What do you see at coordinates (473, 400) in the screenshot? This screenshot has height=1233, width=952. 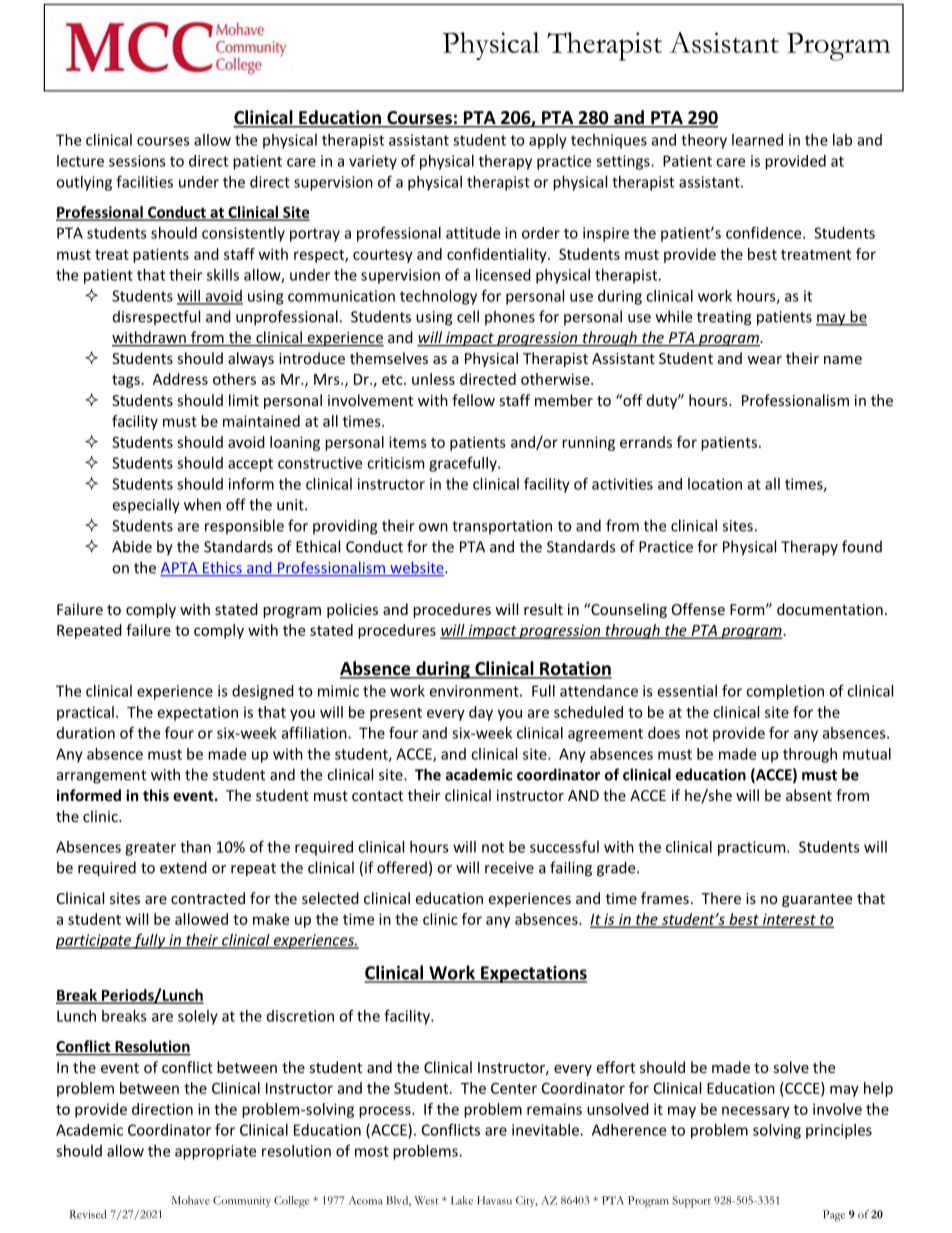 I see `fellow` at bounding box center [473, 400].
